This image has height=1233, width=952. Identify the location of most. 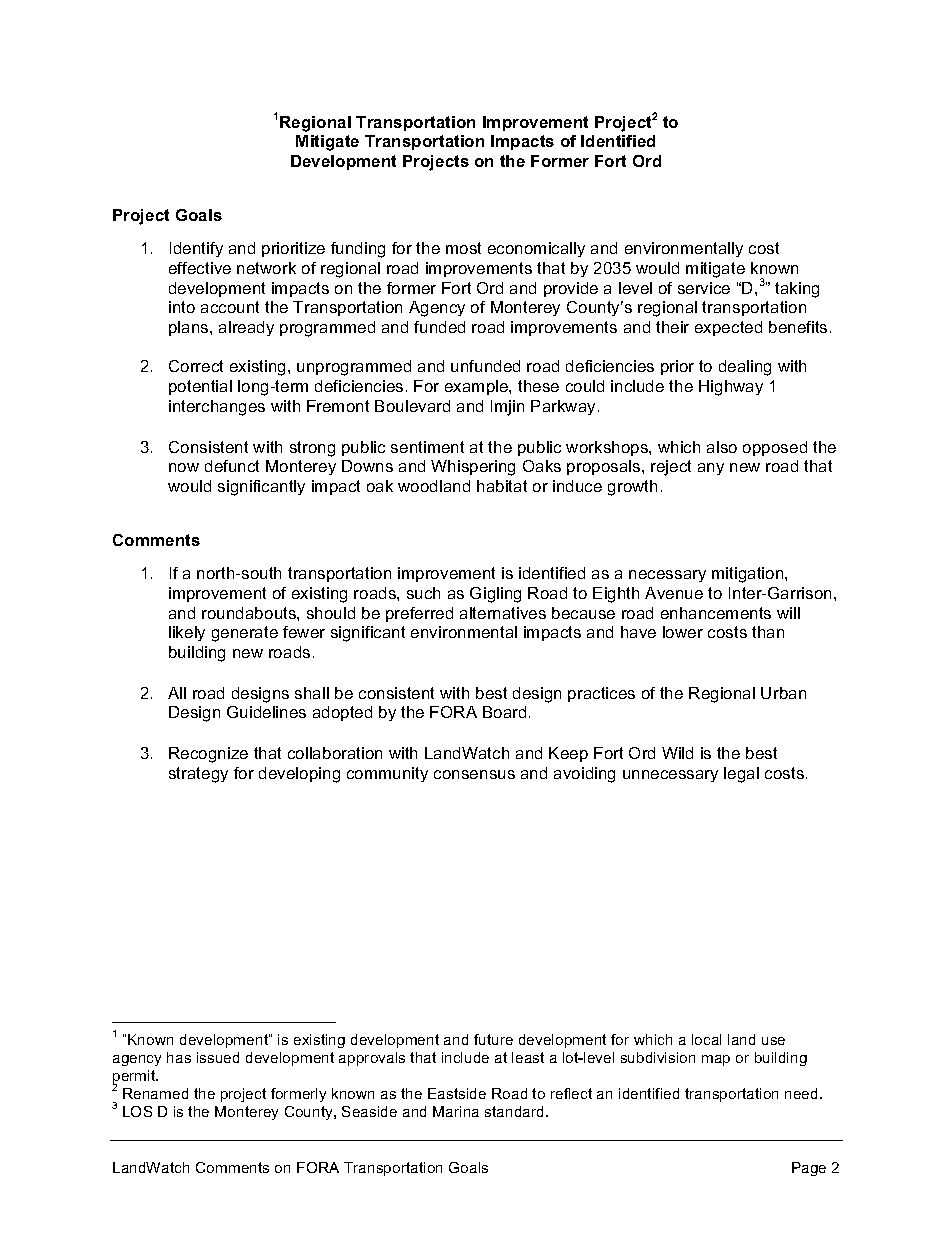
(463, 248).
